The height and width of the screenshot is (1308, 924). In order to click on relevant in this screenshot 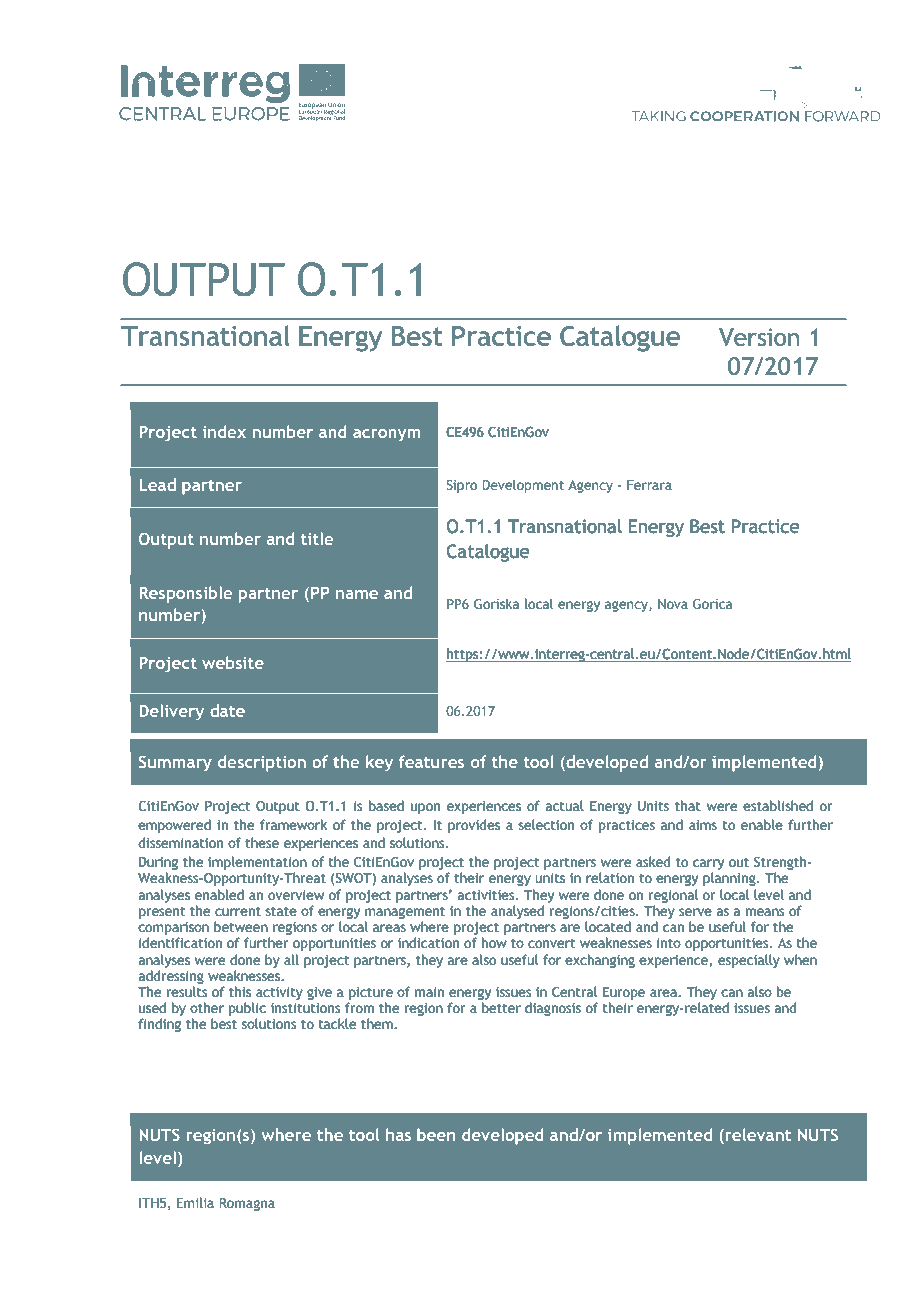, I will do `click(757, 1136)`.
